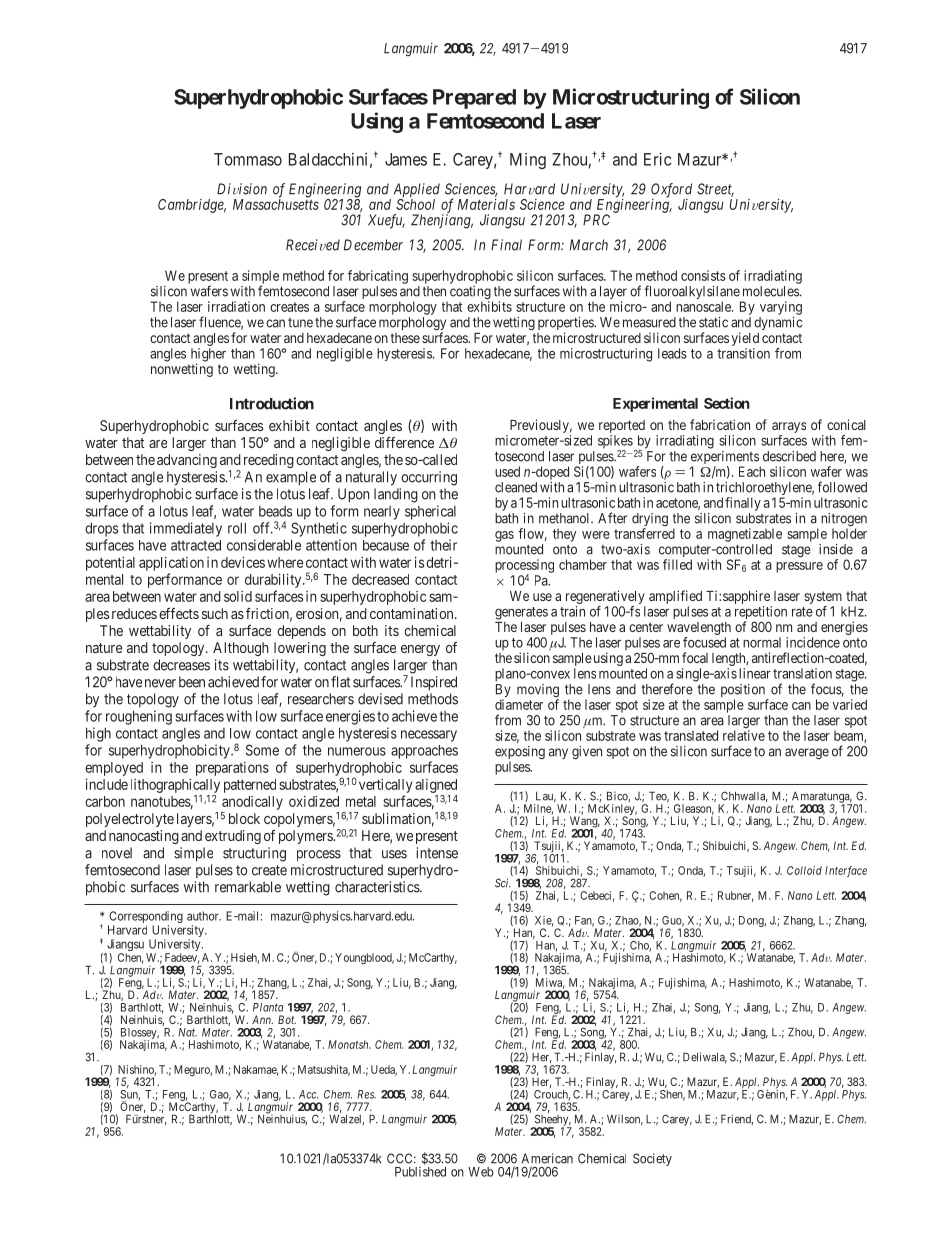  I want to click on energy, so click(420, 650).
